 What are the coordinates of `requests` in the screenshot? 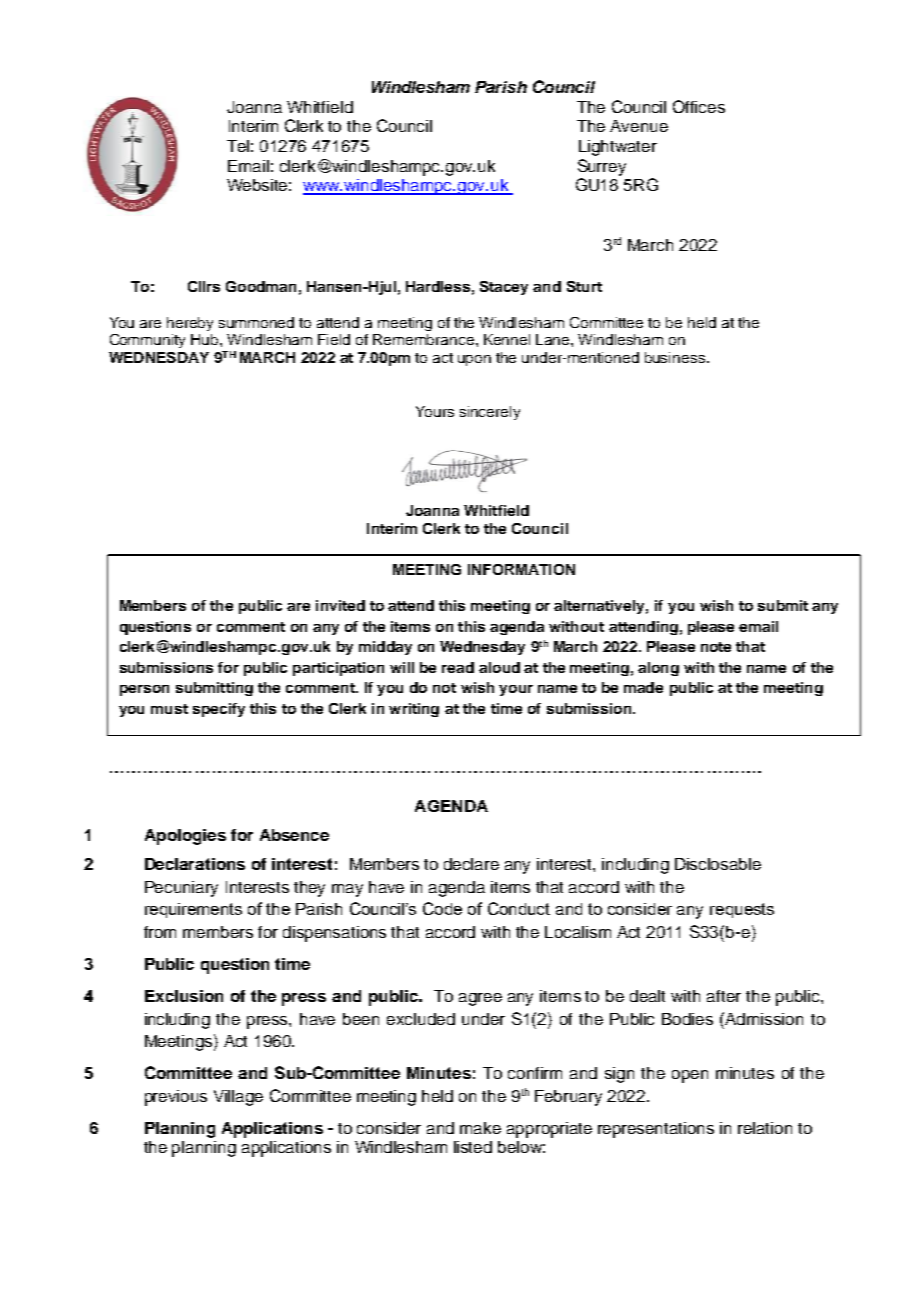 It's located at (742, 910).
